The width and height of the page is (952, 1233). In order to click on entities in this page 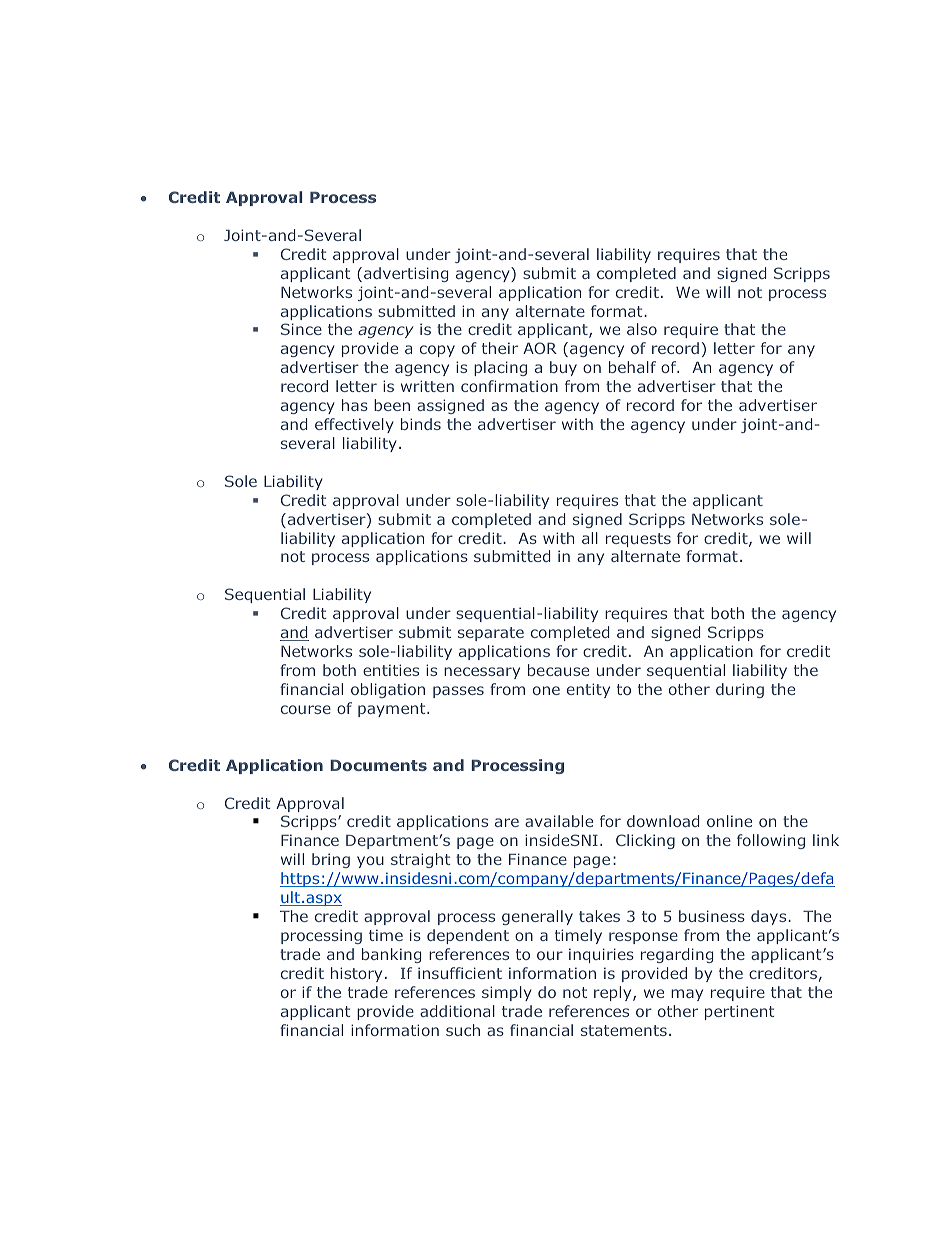, I will do `click(391, 670)`.
